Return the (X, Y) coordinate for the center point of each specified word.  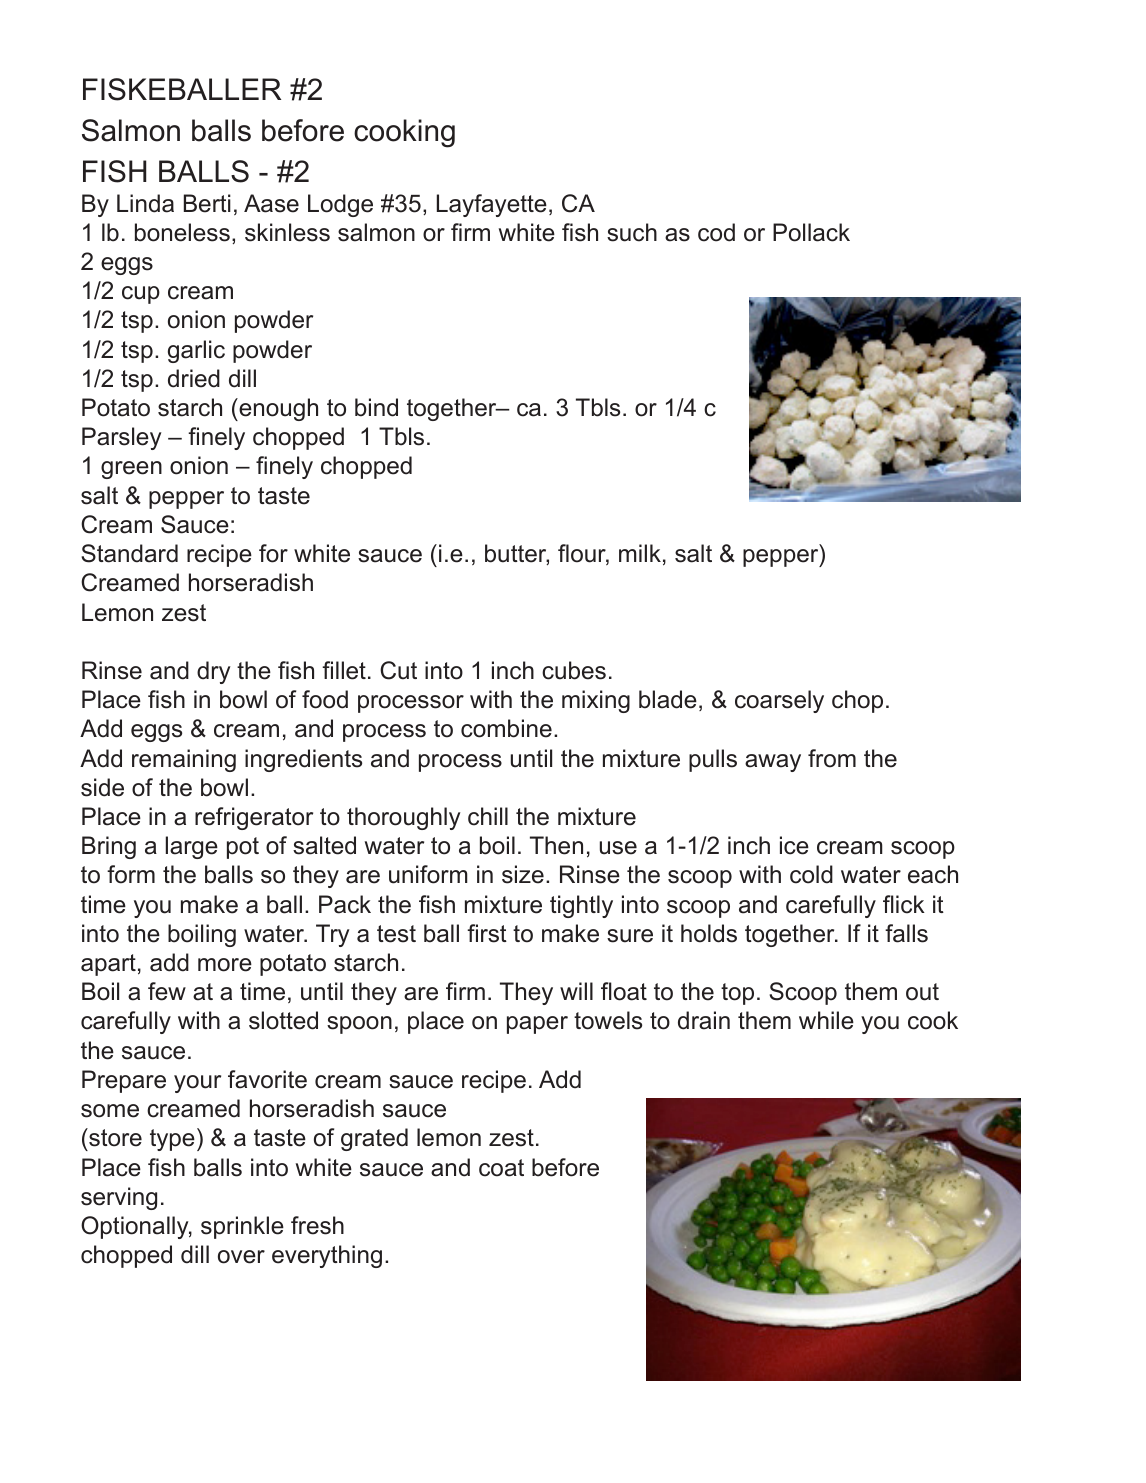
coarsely (779, 701)
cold (811, 874)
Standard (129, 553)
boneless (182, 232)
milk (640, 553)
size (523, 874)
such (632, 232)
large (192, 847)
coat (501, 1168)
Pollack (811, 232)
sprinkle (242, 1227)
